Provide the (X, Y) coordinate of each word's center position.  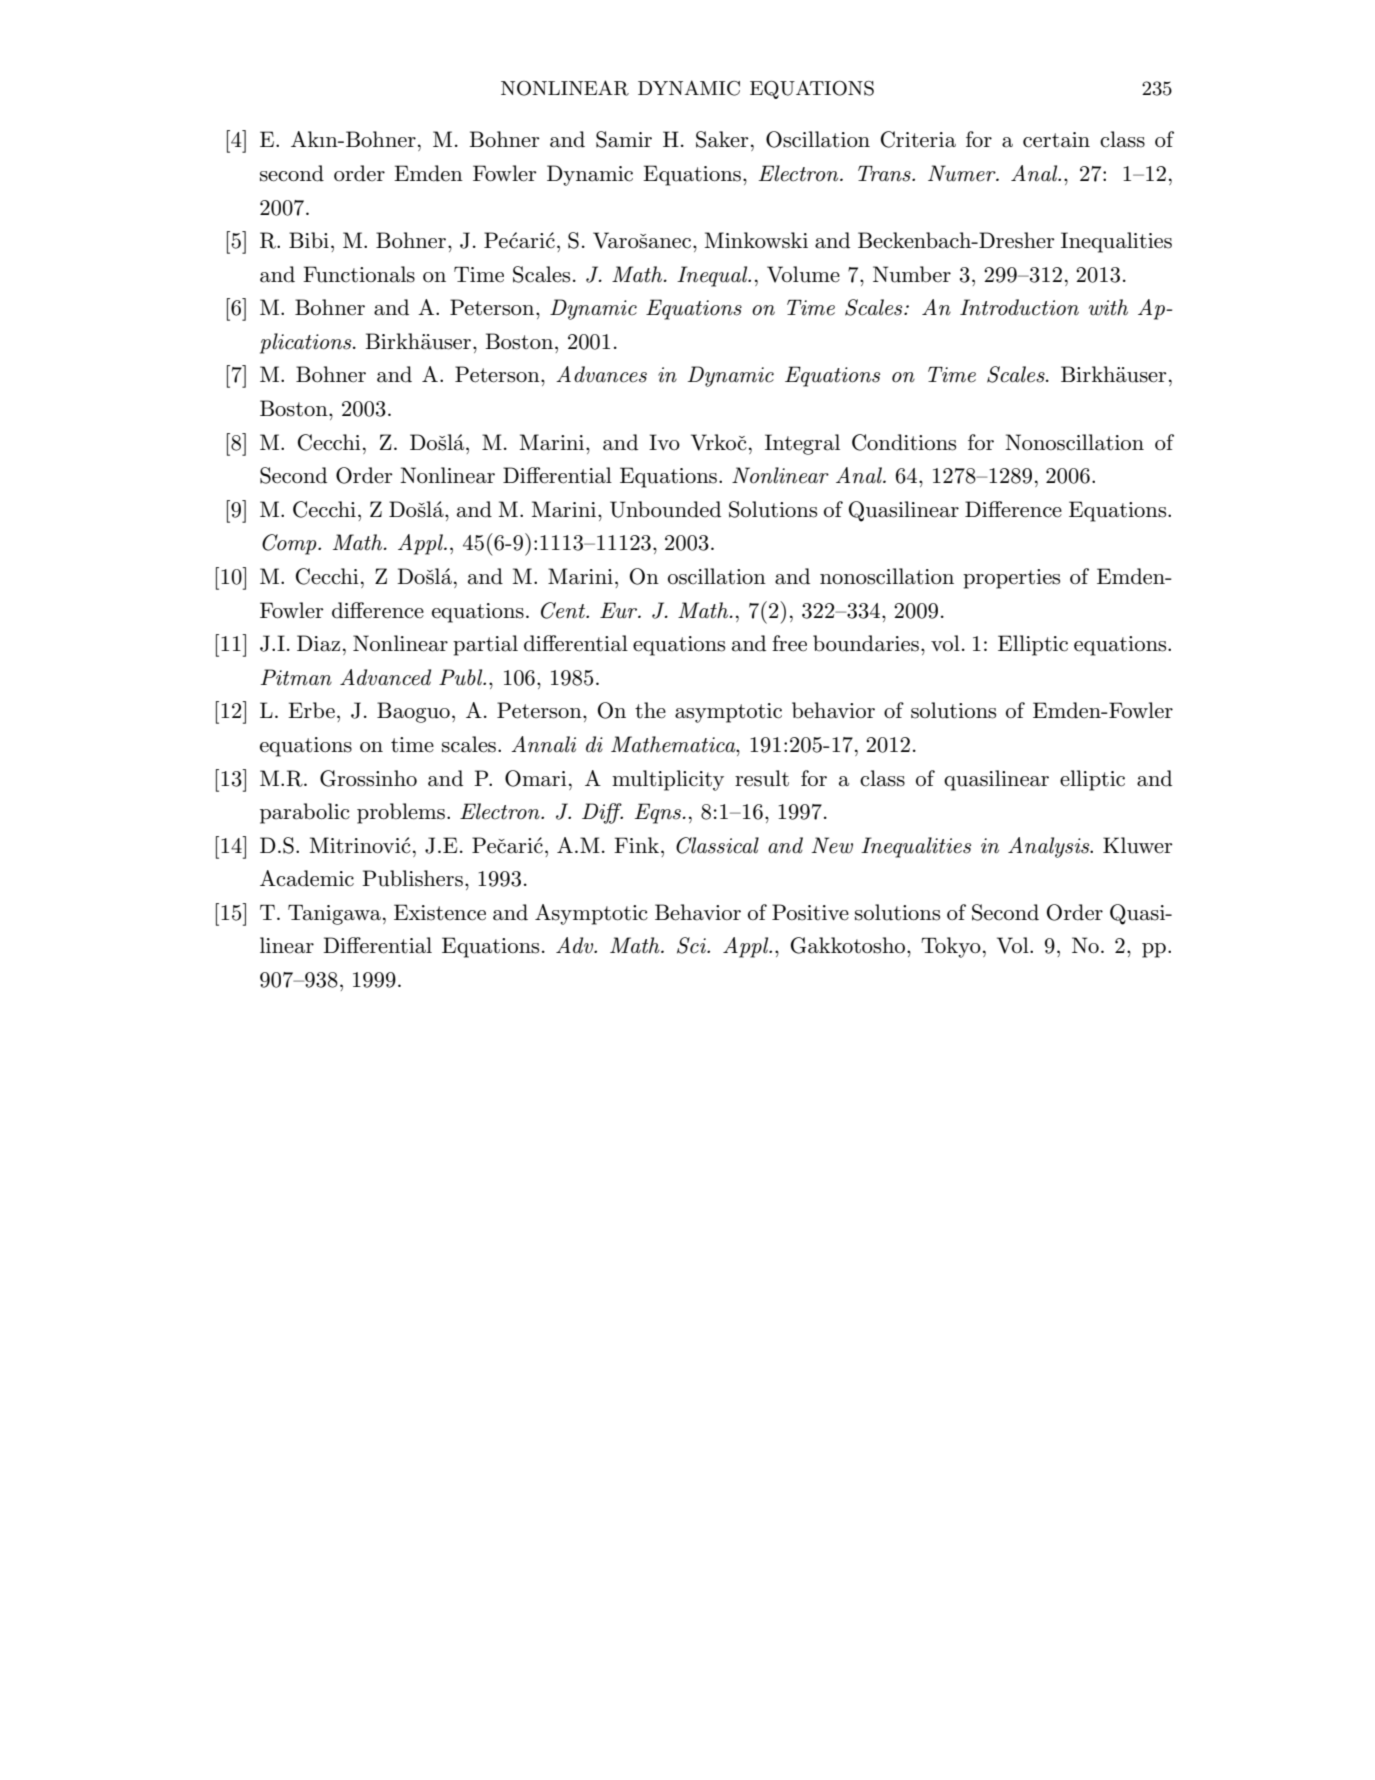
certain (1056, 140)
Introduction (1019, 307)
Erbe (311, 710)
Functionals (359, 274)
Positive (810, 912)
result (762, 778)
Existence (440, 912)
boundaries (866, 643)
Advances (601, 374)
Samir (624, 139)
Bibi (309, 240)
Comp (290, 544)
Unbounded (665, 509)
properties (1011, 579)
